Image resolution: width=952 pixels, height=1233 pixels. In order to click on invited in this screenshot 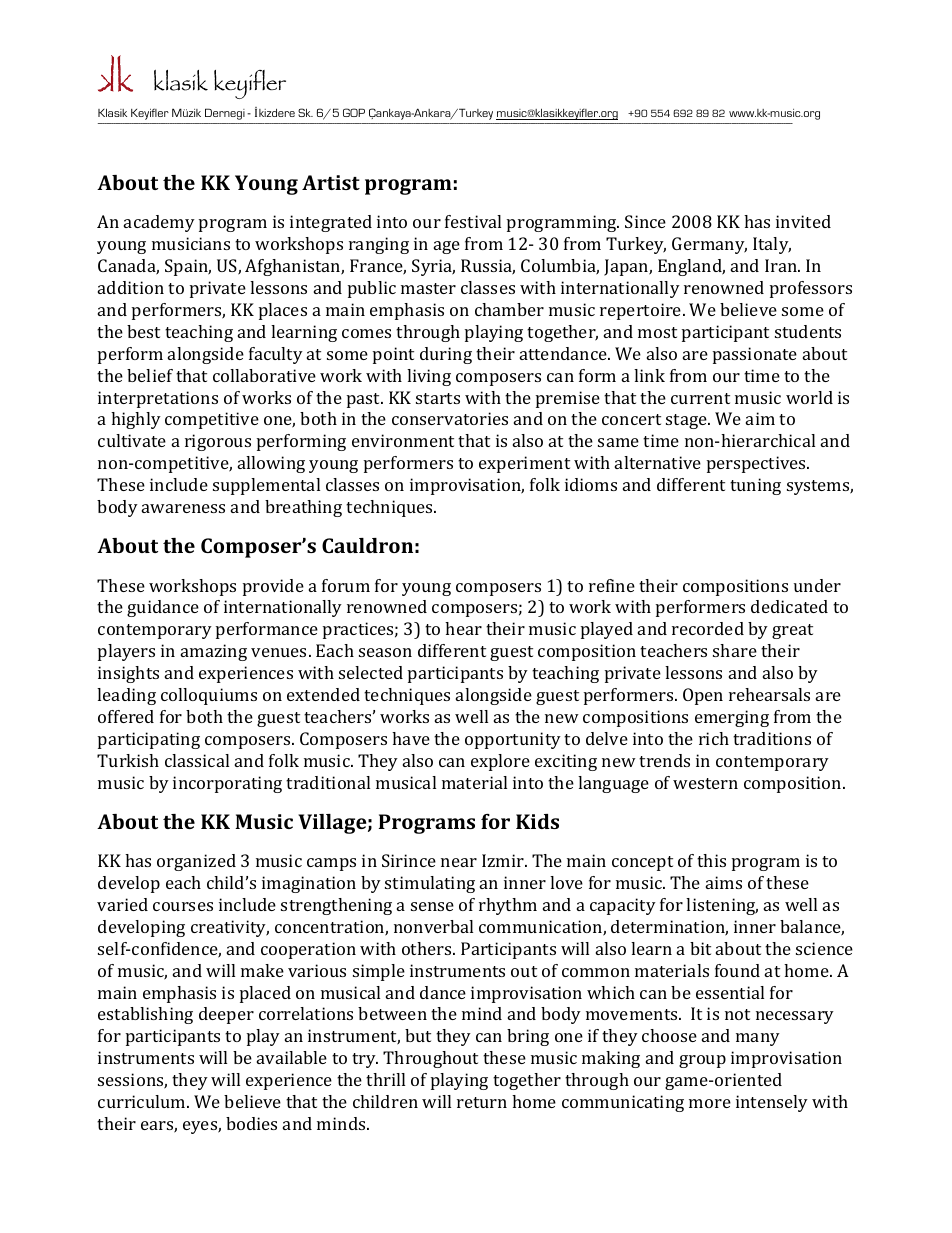, I will do `click(803, 221)`.
